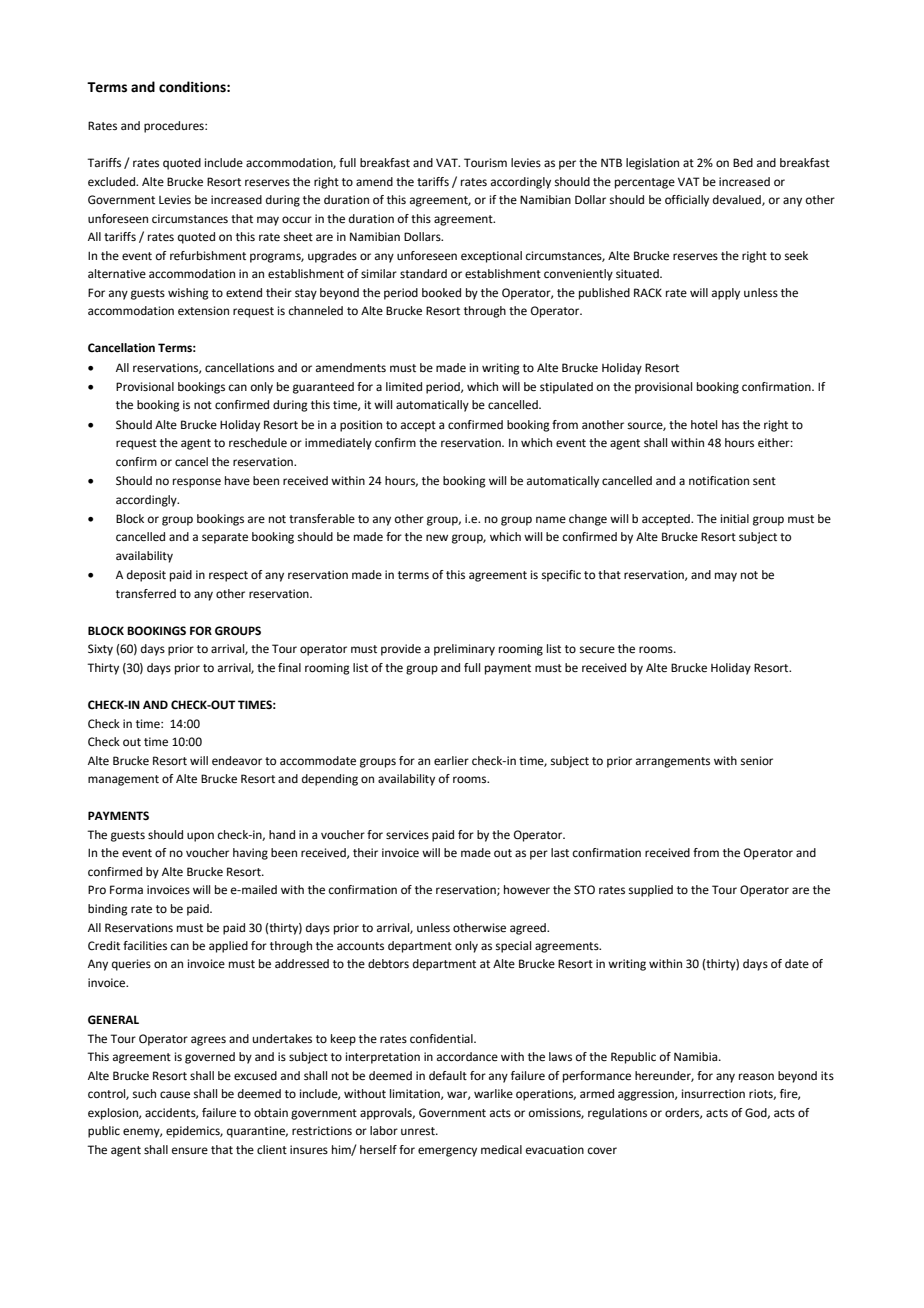  Describe the element at coordinates (743, 163) in the screenshot. I see `Bed` at that location.
